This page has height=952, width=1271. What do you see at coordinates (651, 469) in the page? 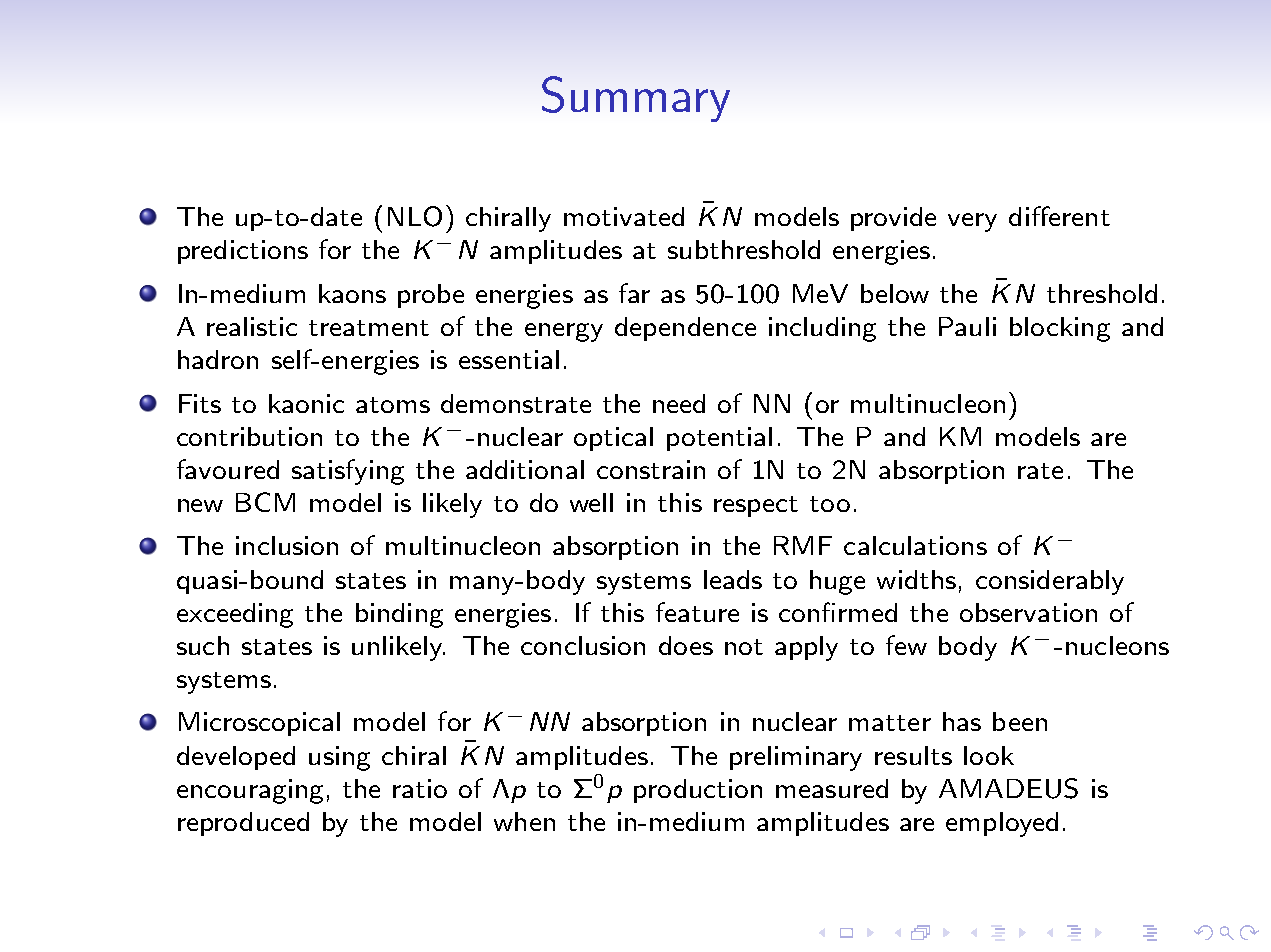
I see `constrain` at bounding box center [651, 469].
